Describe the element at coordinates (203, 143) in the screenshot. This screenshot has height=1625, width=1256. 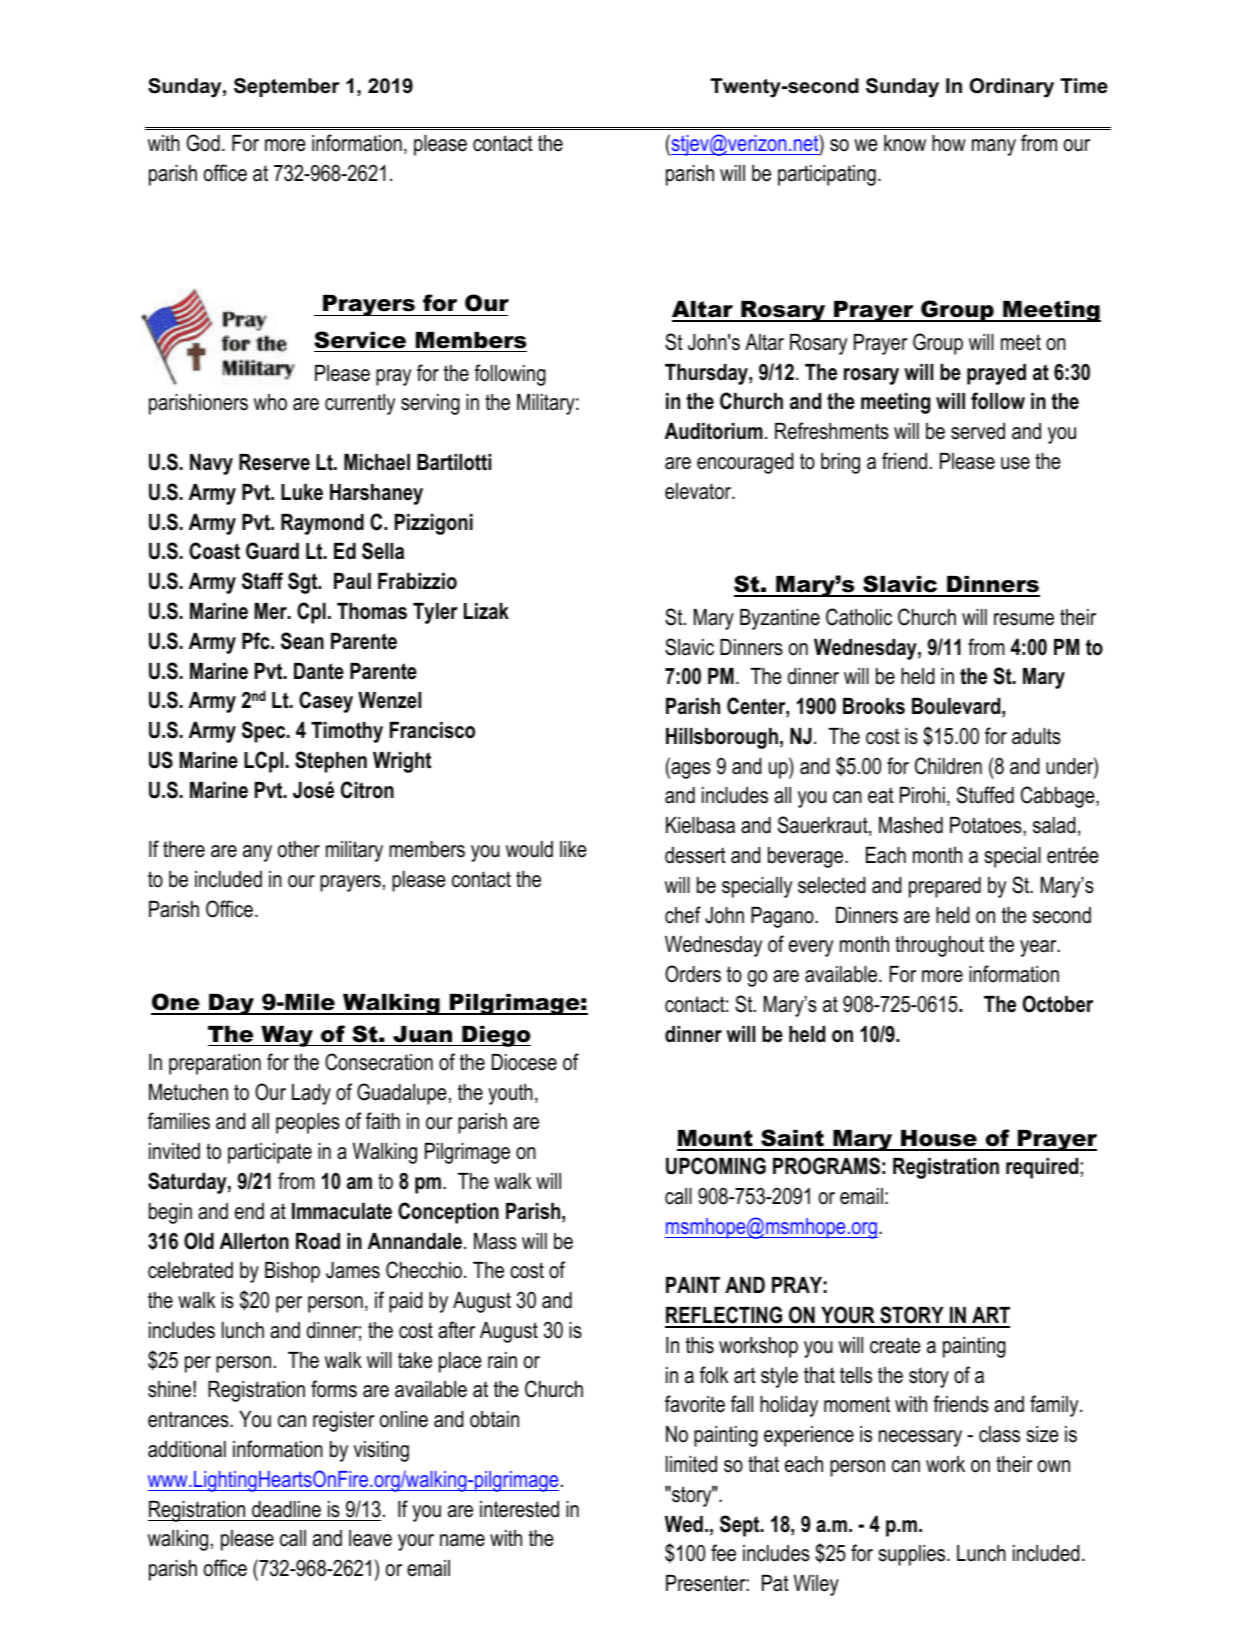
I see `God` at that location.
